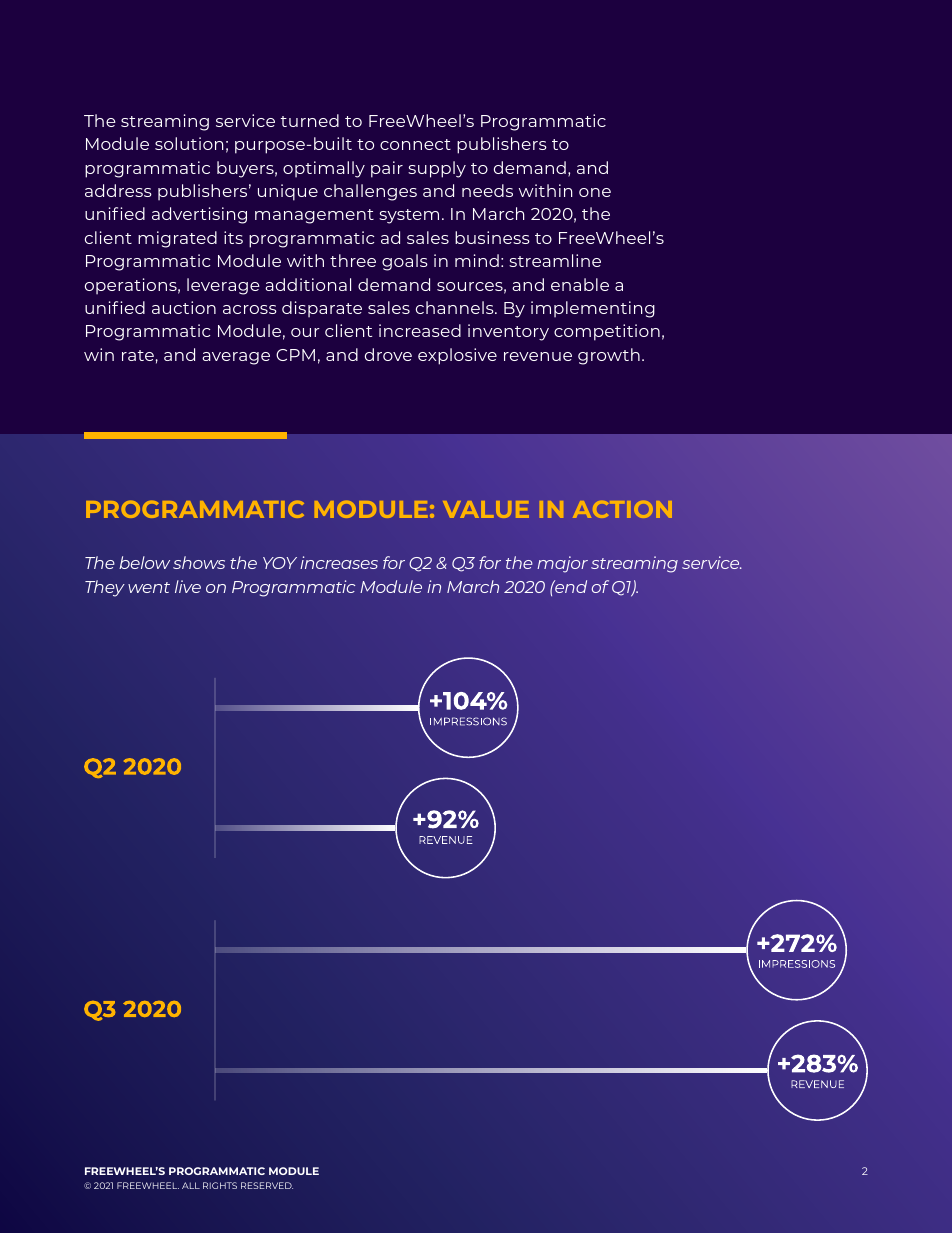 The width and height of the document is (952, 1233). Describe the element at coordinates (339, 562) in the document. I see `increases` at that location.
